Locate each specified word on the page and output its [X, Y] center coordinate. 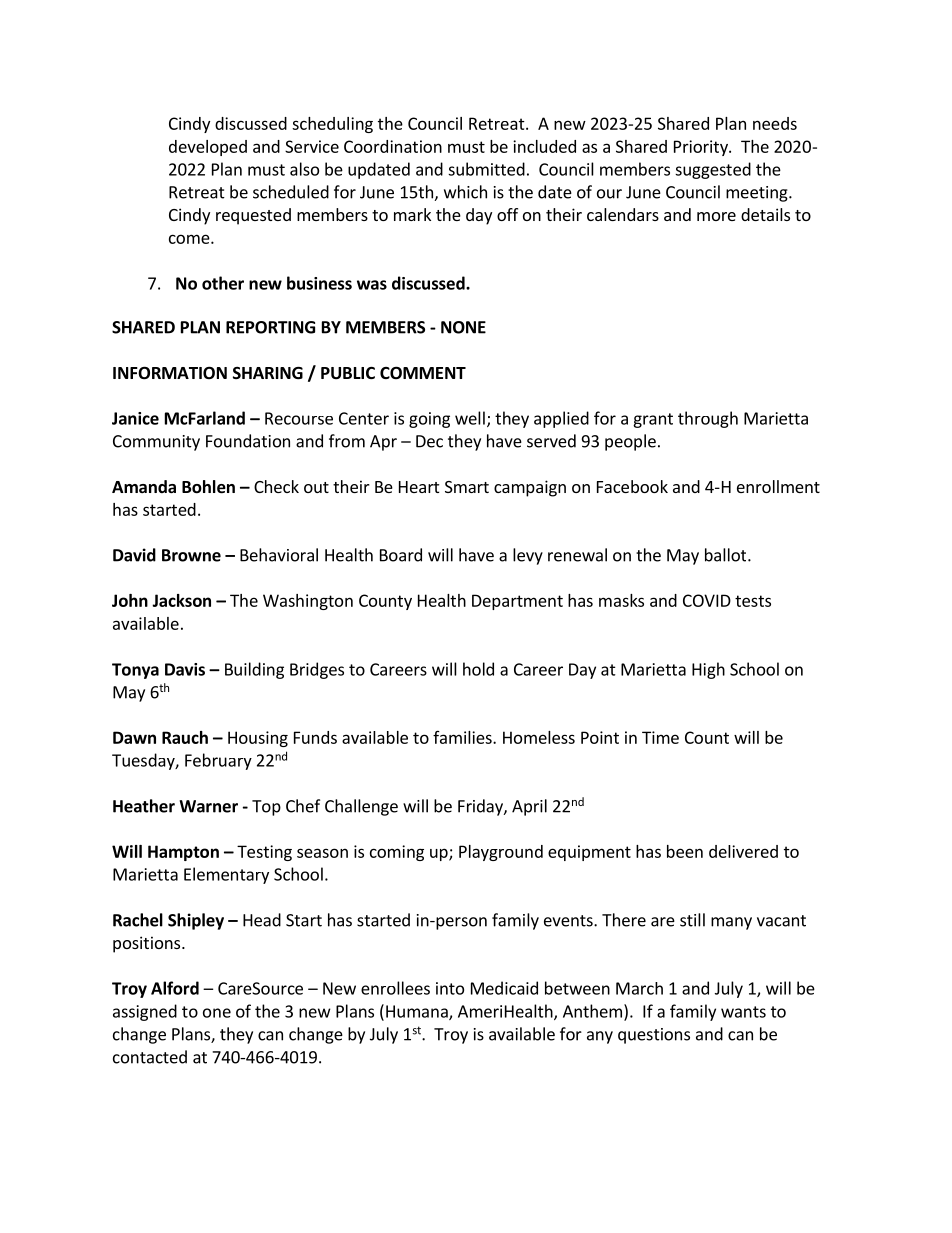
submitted [486, 169]
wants [743, 1012]
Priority [702, 148]
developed [208, 148]
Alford [175, 988]
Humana [418, 1012]
